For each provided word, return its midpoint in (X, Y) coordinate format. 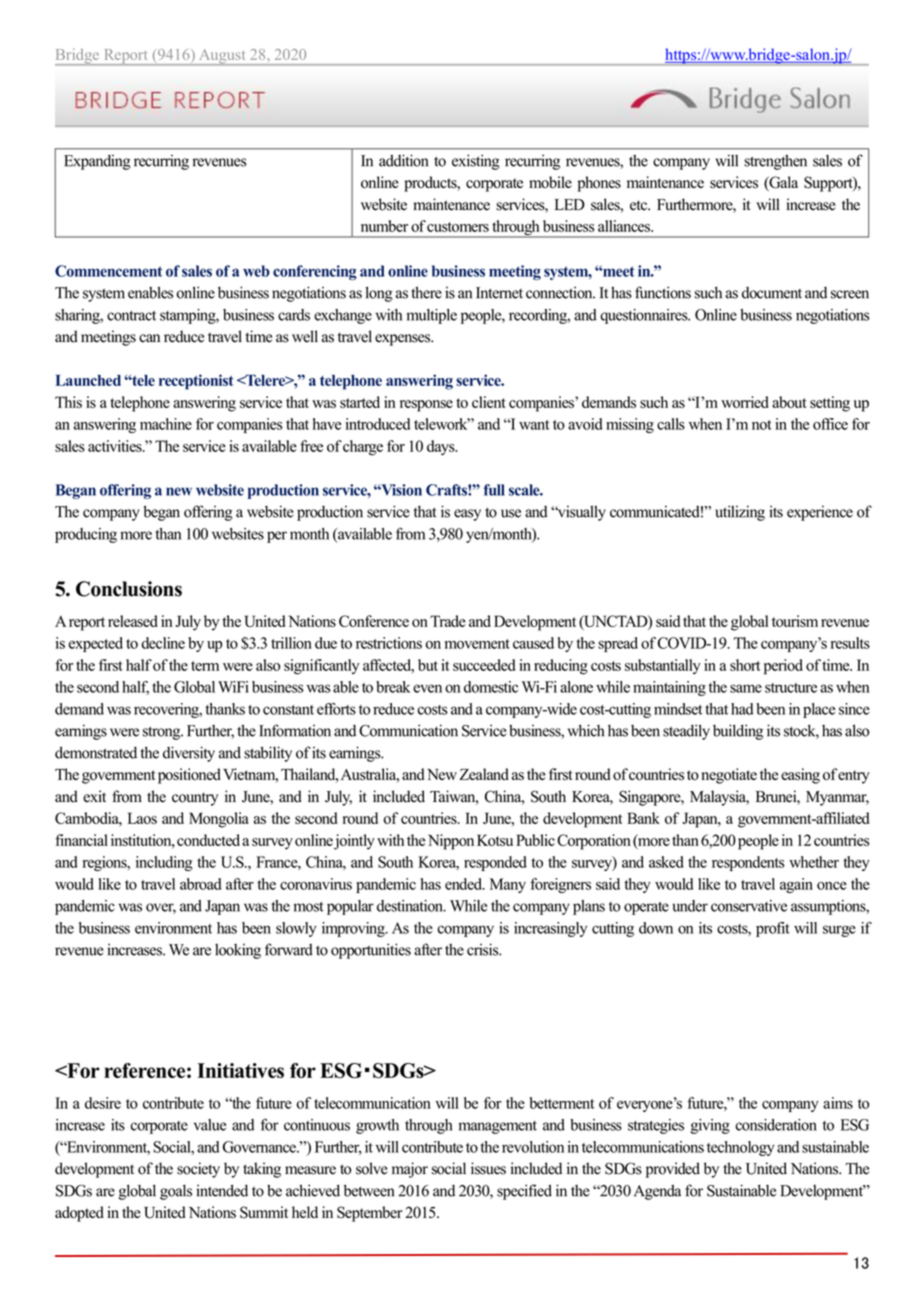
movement (477, 644)
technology (741, 1148)
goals (176, 1192)
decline (163, 643)
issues (488, 1168)
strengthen (775, 162)
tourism (795, 621)
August (222, 57)
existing (476, 162)
